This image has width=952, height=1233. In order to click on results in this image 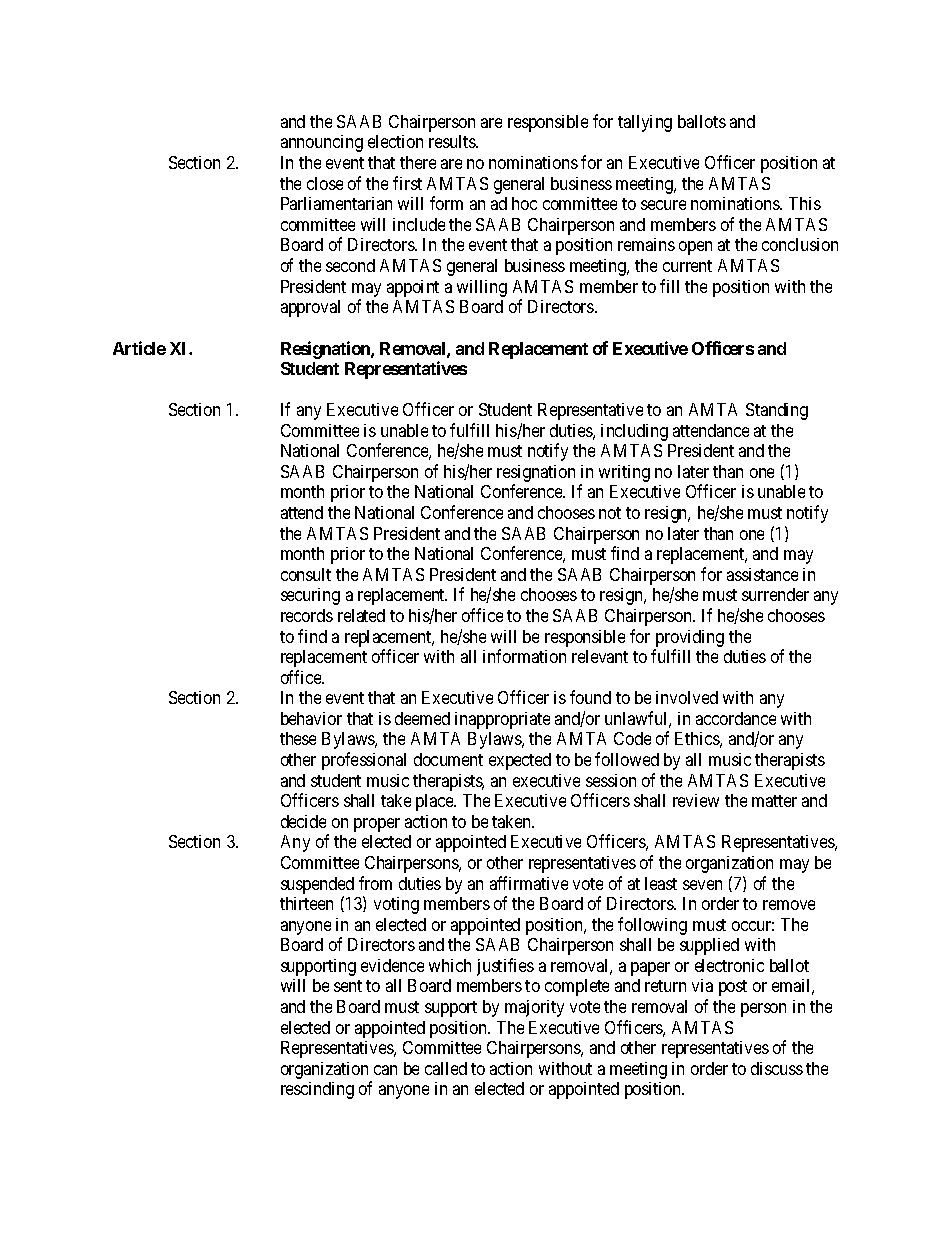, I will do `click(453, 141)`.
